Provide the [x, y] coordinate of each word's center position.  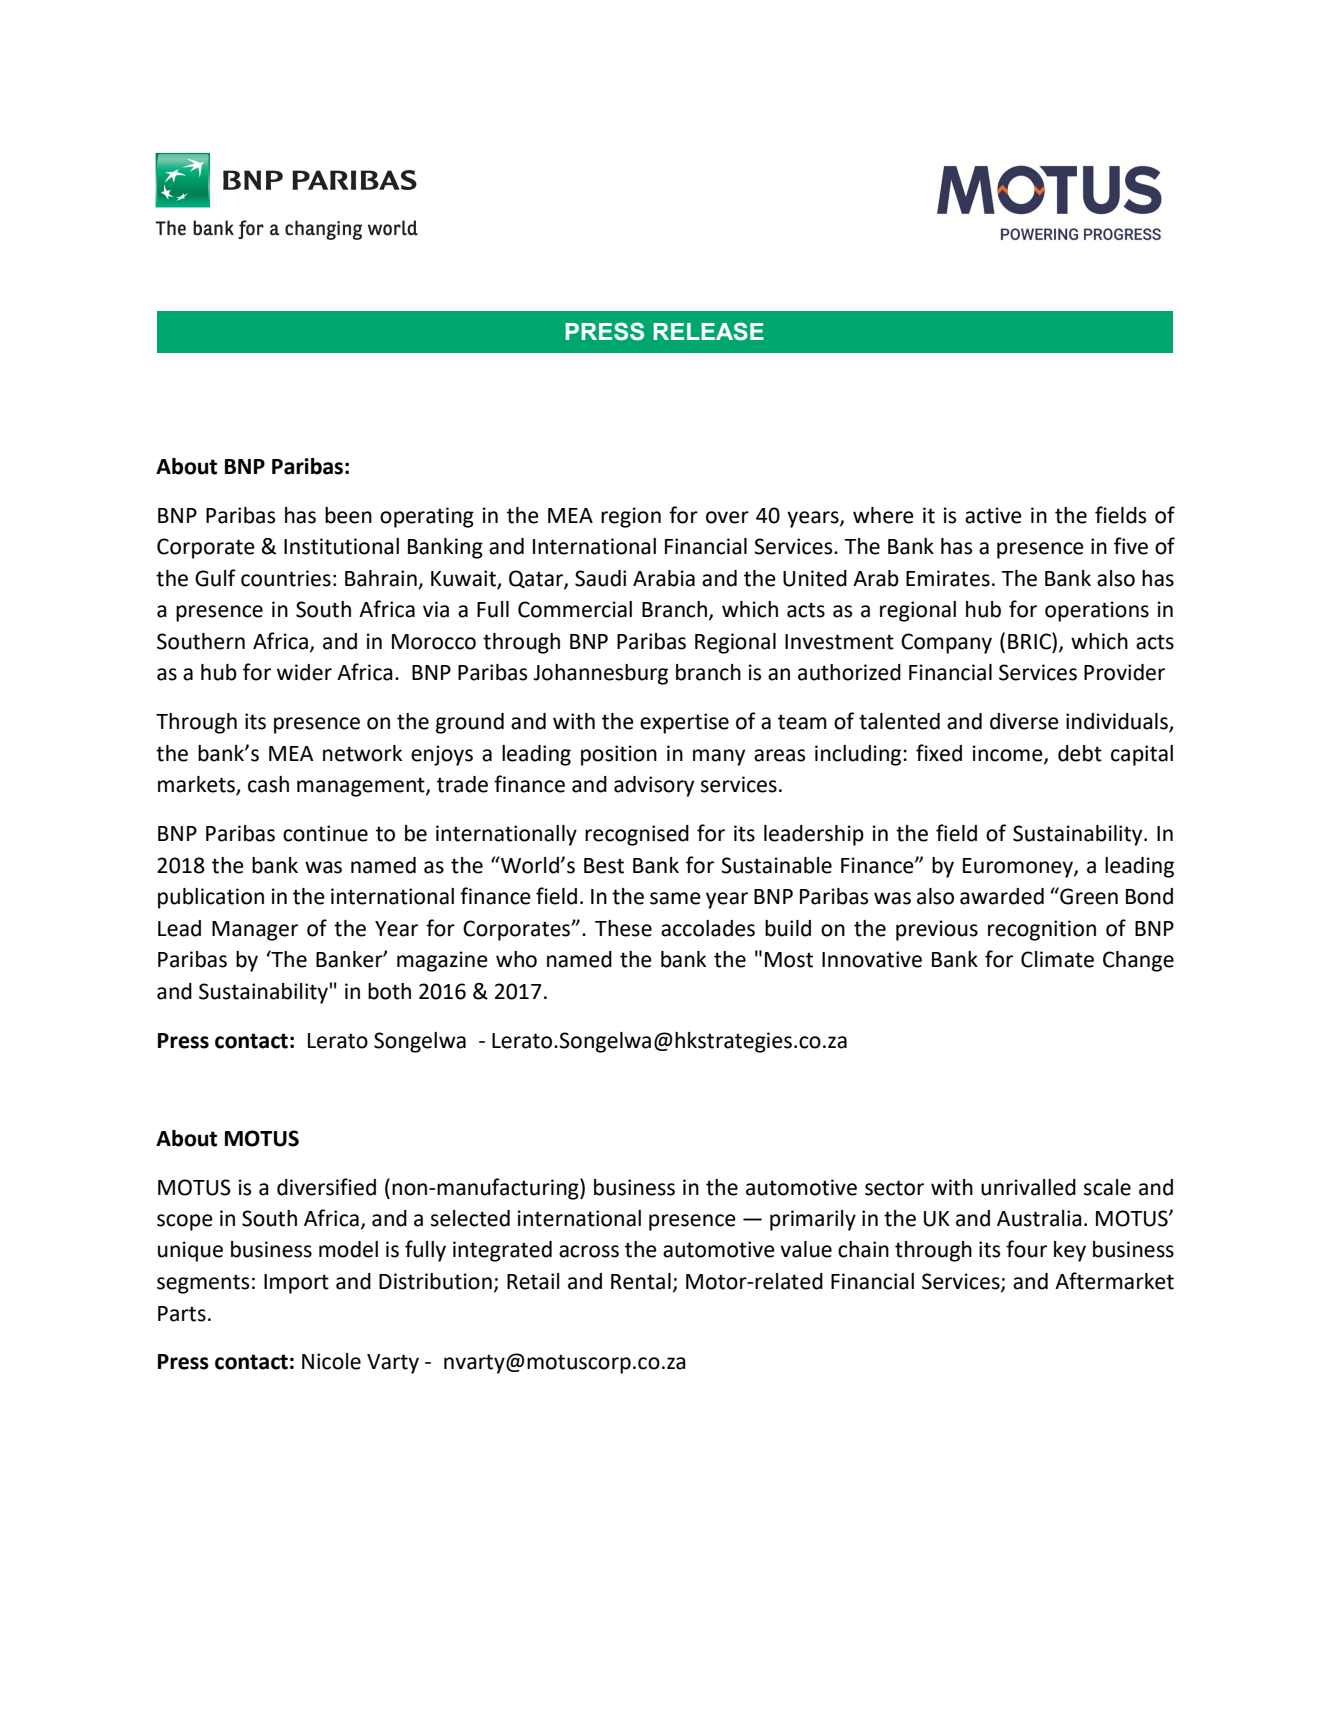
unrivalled [1028, 1187]
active [993, 515]
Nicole [331, 1361]
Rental [641, 1281]
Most [789, 960]
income [1009, 754]
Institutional [341, 546]
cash [268, 784]
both [389, 991]
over [727, 517]
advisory [654, 786]
